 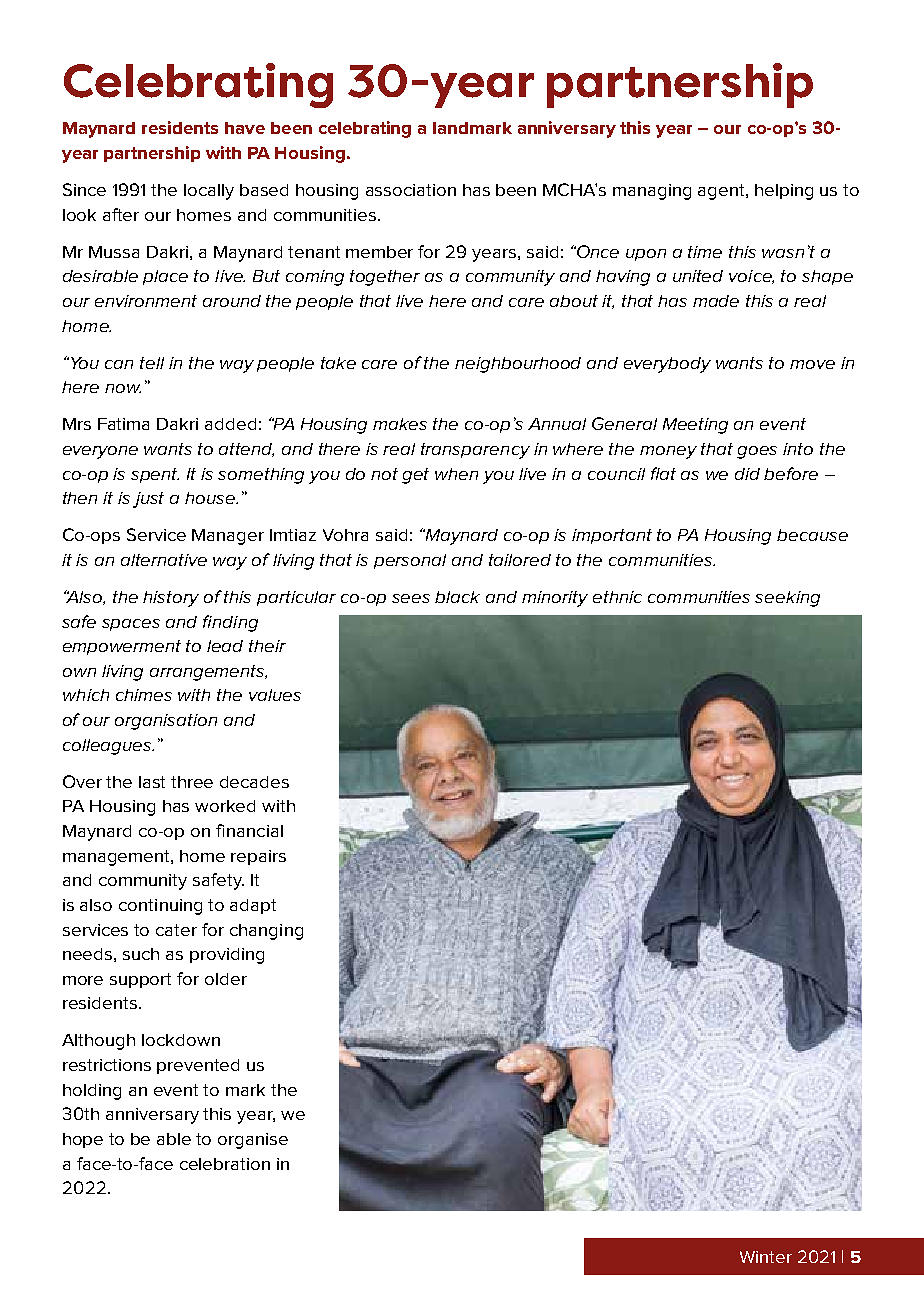 What do you see at coordinates (722, 192) in the screenshot?
I see `agent` at bounding box center [722, 192].
